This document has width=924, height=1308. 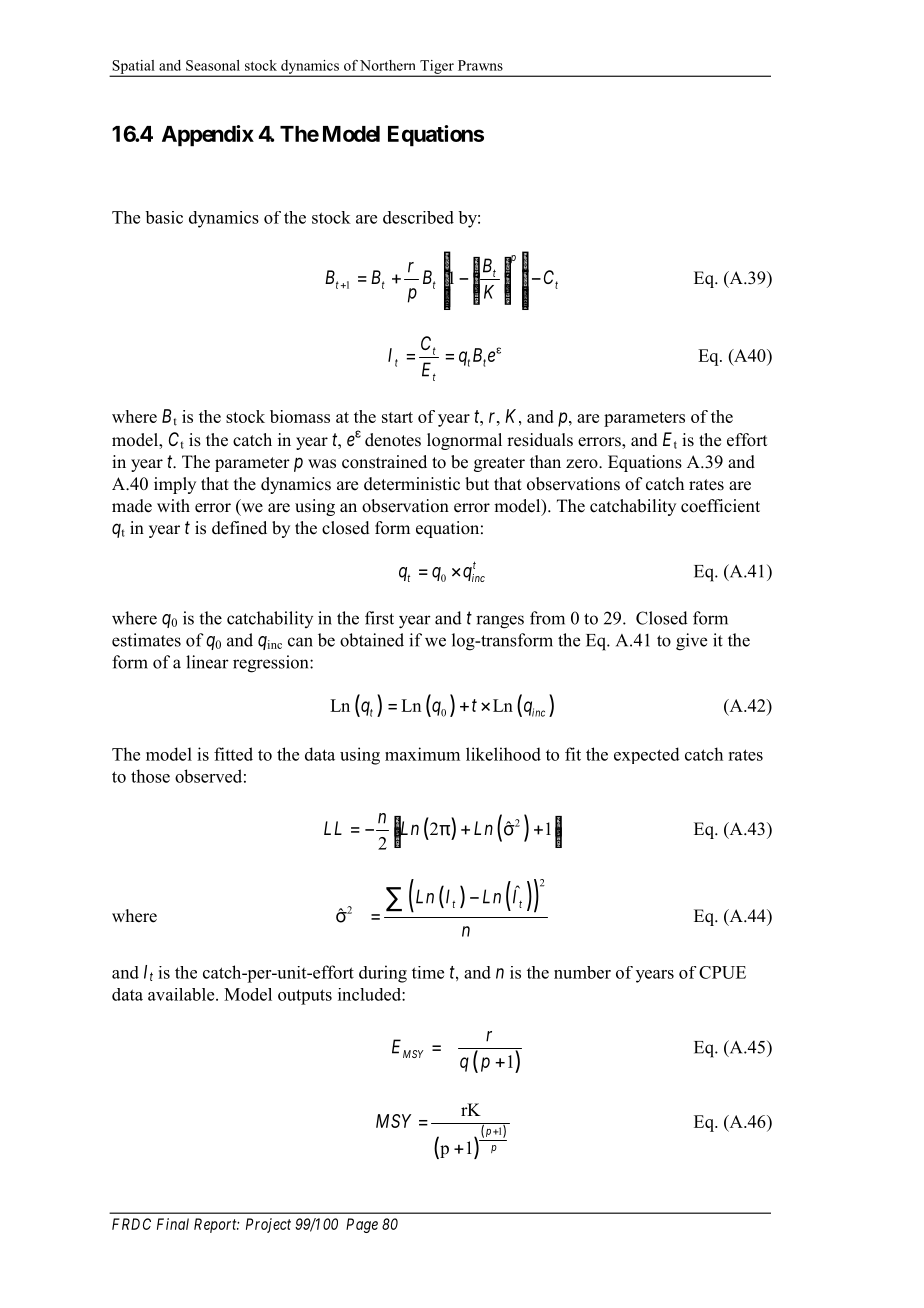 What do you see at coordinates (173, 1224) in the document?
I see `Final` at bounding box center [173, 1224].
